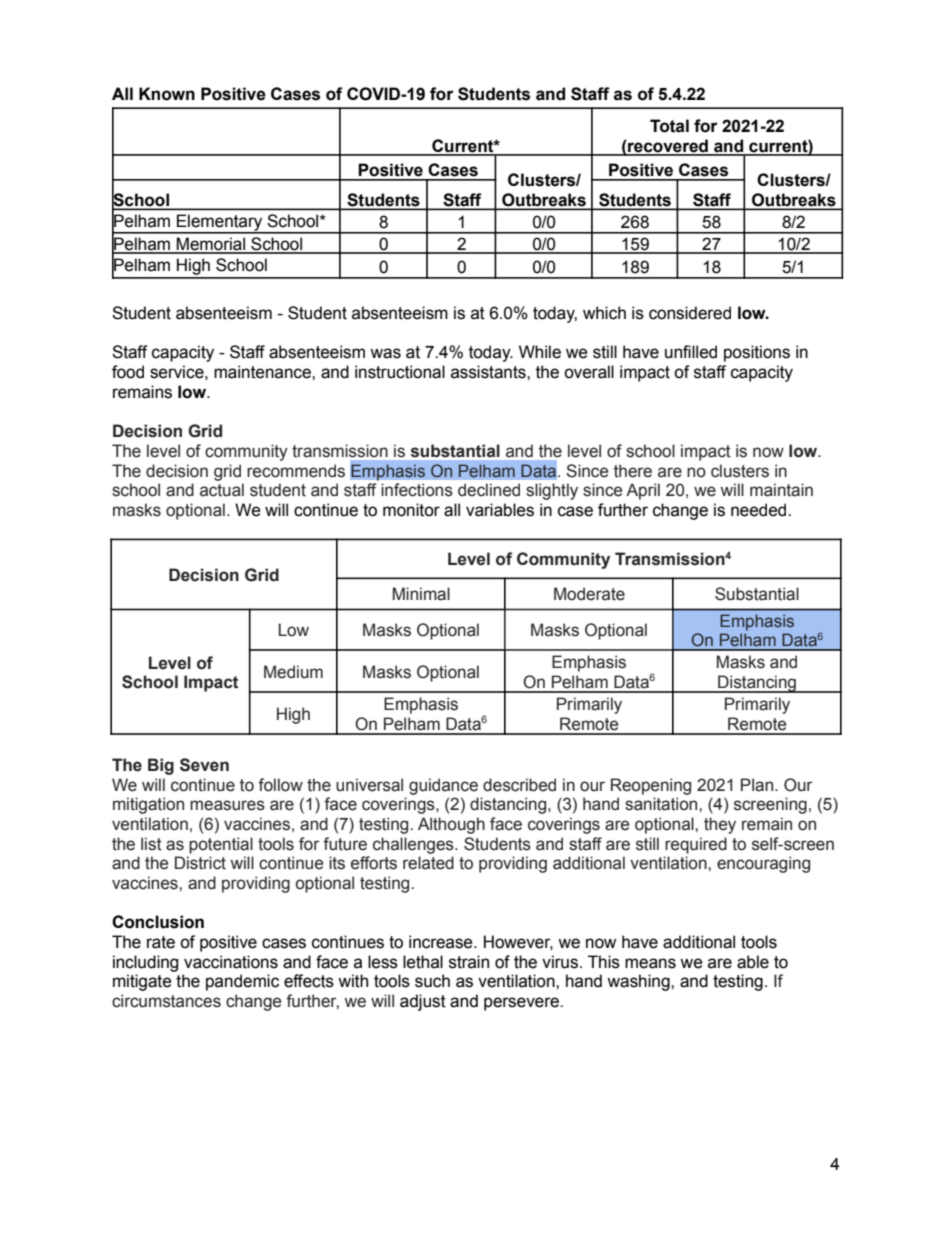 Image resolution: width=952 pixels, height=1233 pixels. I want to click on vaccinations, so click(231, 962).
